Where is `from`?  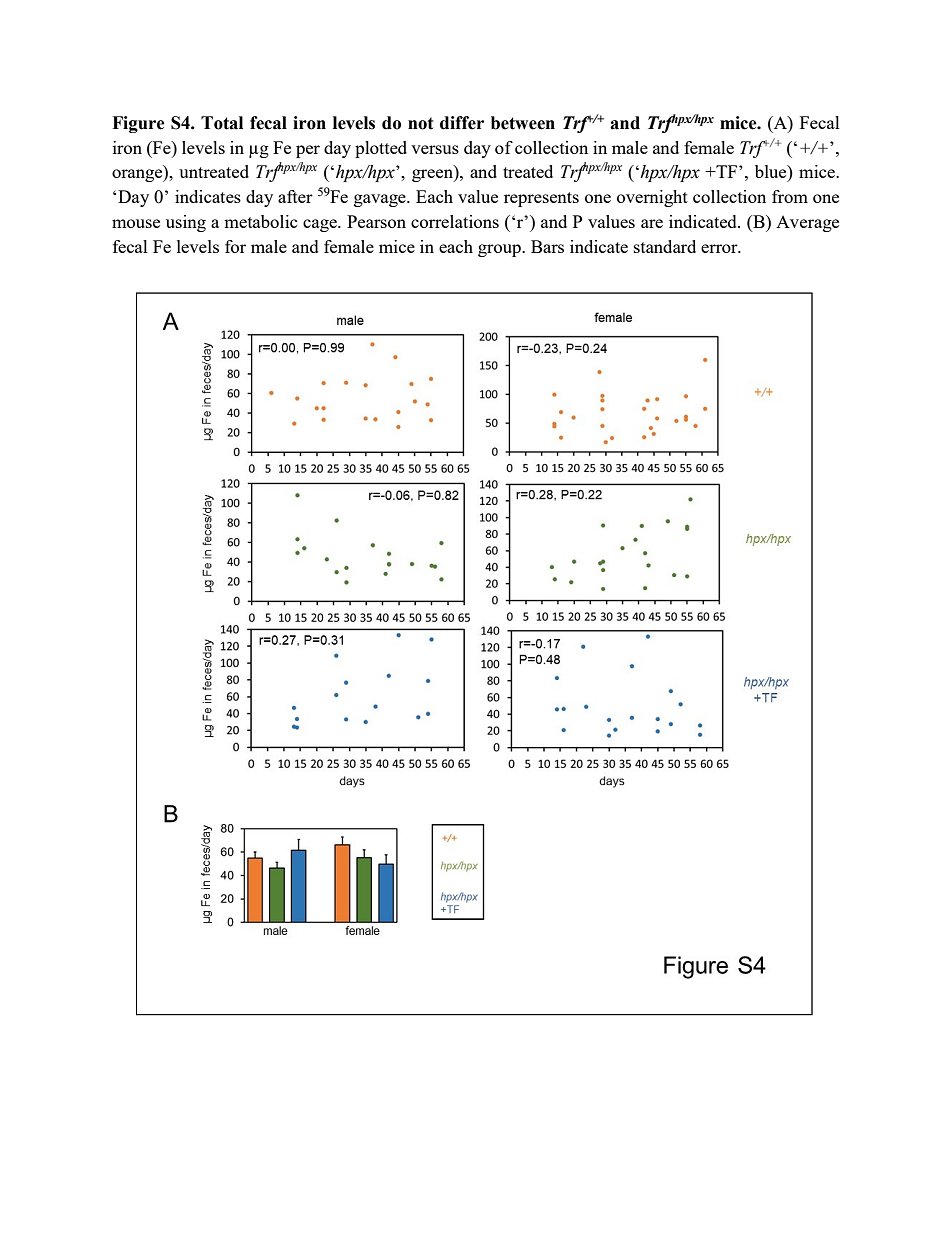
from is located at coordinates (790, 196).
